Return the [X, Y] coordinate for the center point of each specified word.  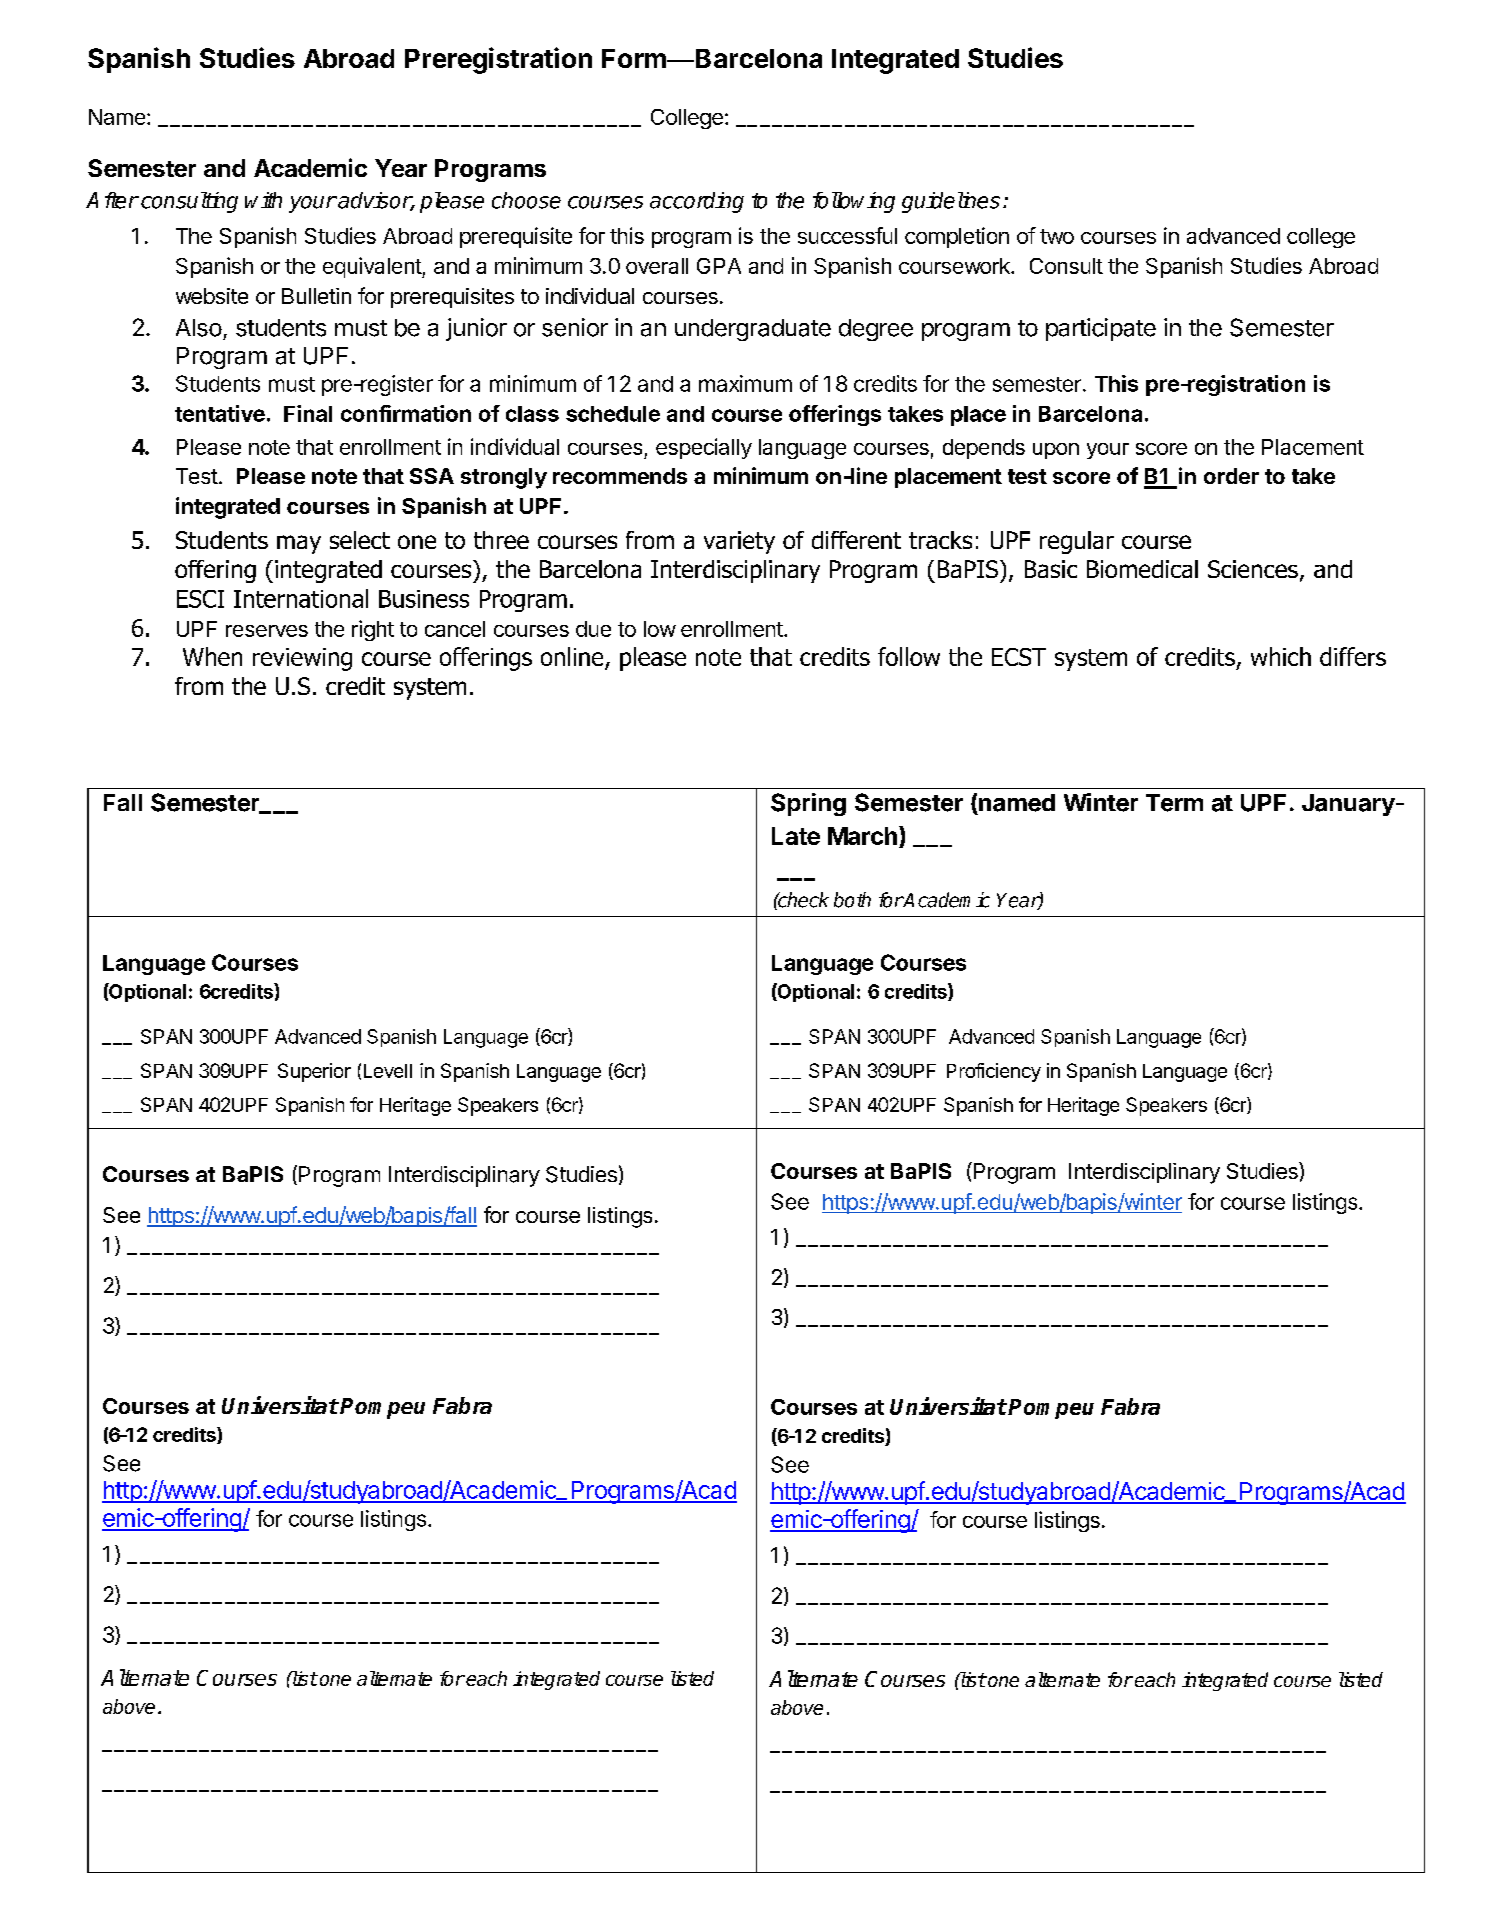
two [1057, 236]
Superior [314, 1072]
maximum [745, 383]
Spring [808, 804]
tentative [220, 413]
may [299, 544]
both [852, 900]
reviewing [302, 659]
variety [739, 542]
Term [1174, 803]
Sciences [1253, 569]
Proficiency [994, 1072]
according [697, 202]
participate [1101, 329]
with [263, 200]
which [1281, 656]
